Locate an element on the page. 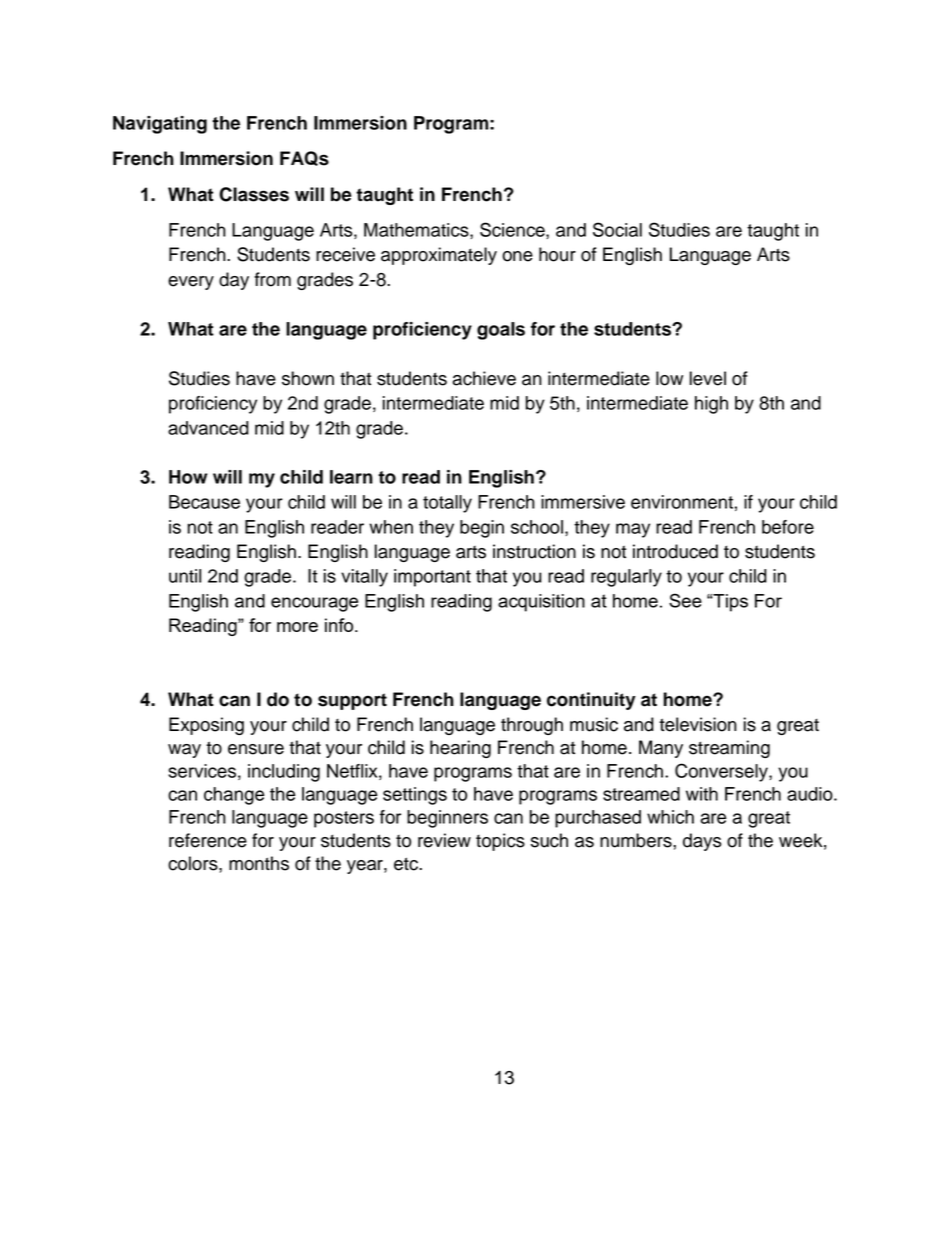 The width and height of the page is (952, 1233). days is located at coordinates (702, 842).
